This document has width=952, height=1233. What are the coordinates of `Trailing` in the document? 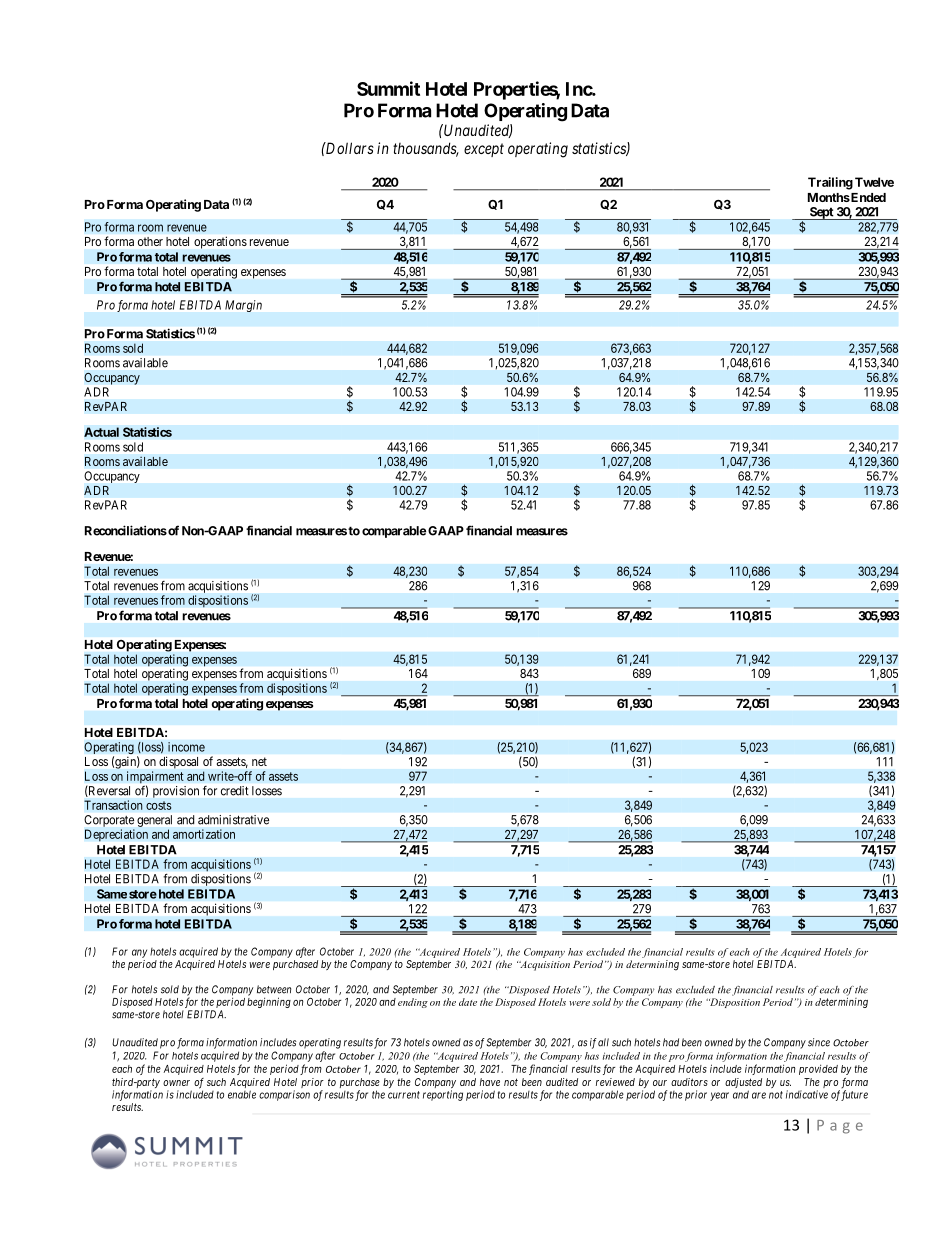 It's located at (830, 183).
